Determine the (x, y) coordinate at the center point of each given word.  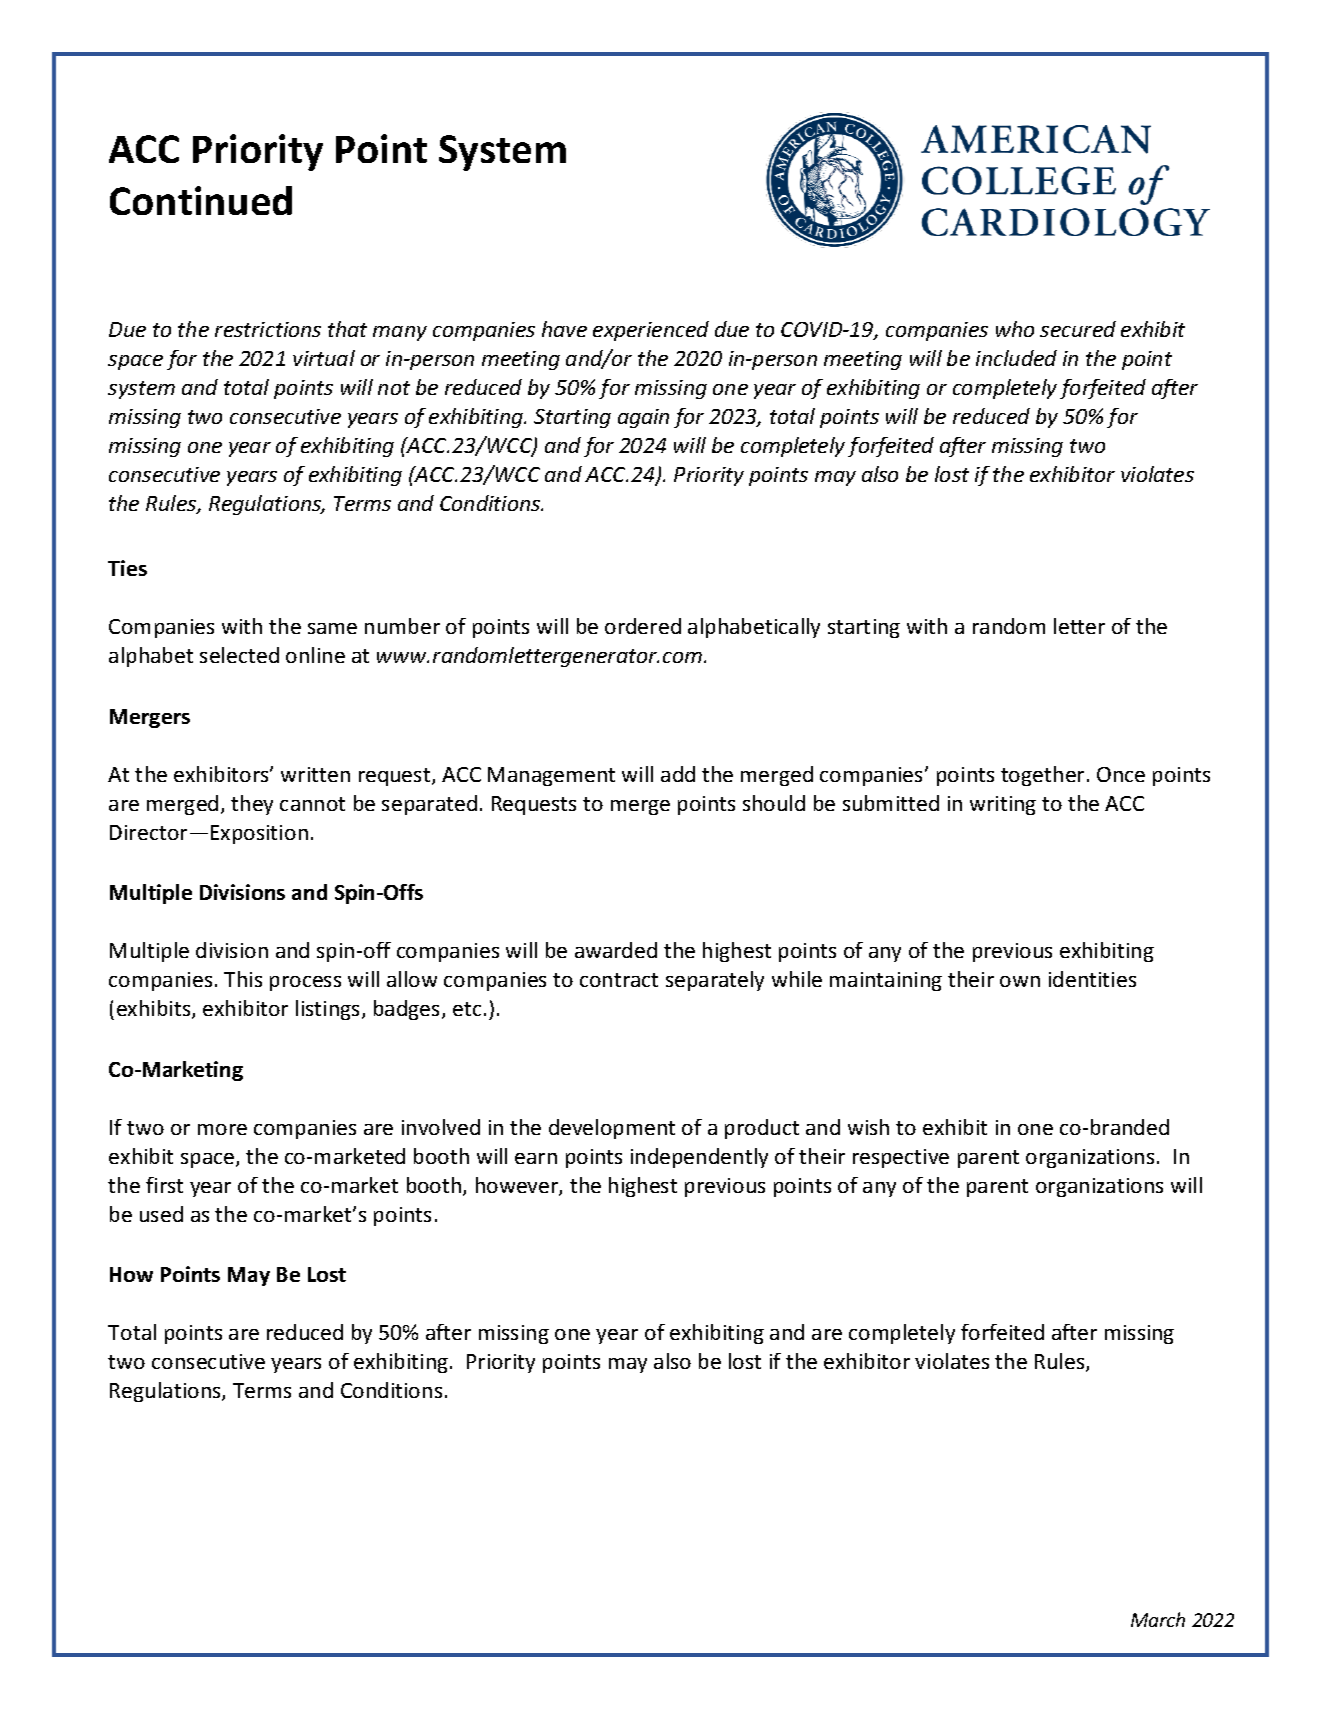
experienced (651, 331)
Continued (201, 200)
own (1020, 981)
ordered (643, 626)
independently (699, 1158)
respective (901, 1158)
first (164, 1185)
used (161, 1214)
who (1015, 329)
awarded (616, 950)
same (332, 628)
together (1042, 776)
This (243, 979)
